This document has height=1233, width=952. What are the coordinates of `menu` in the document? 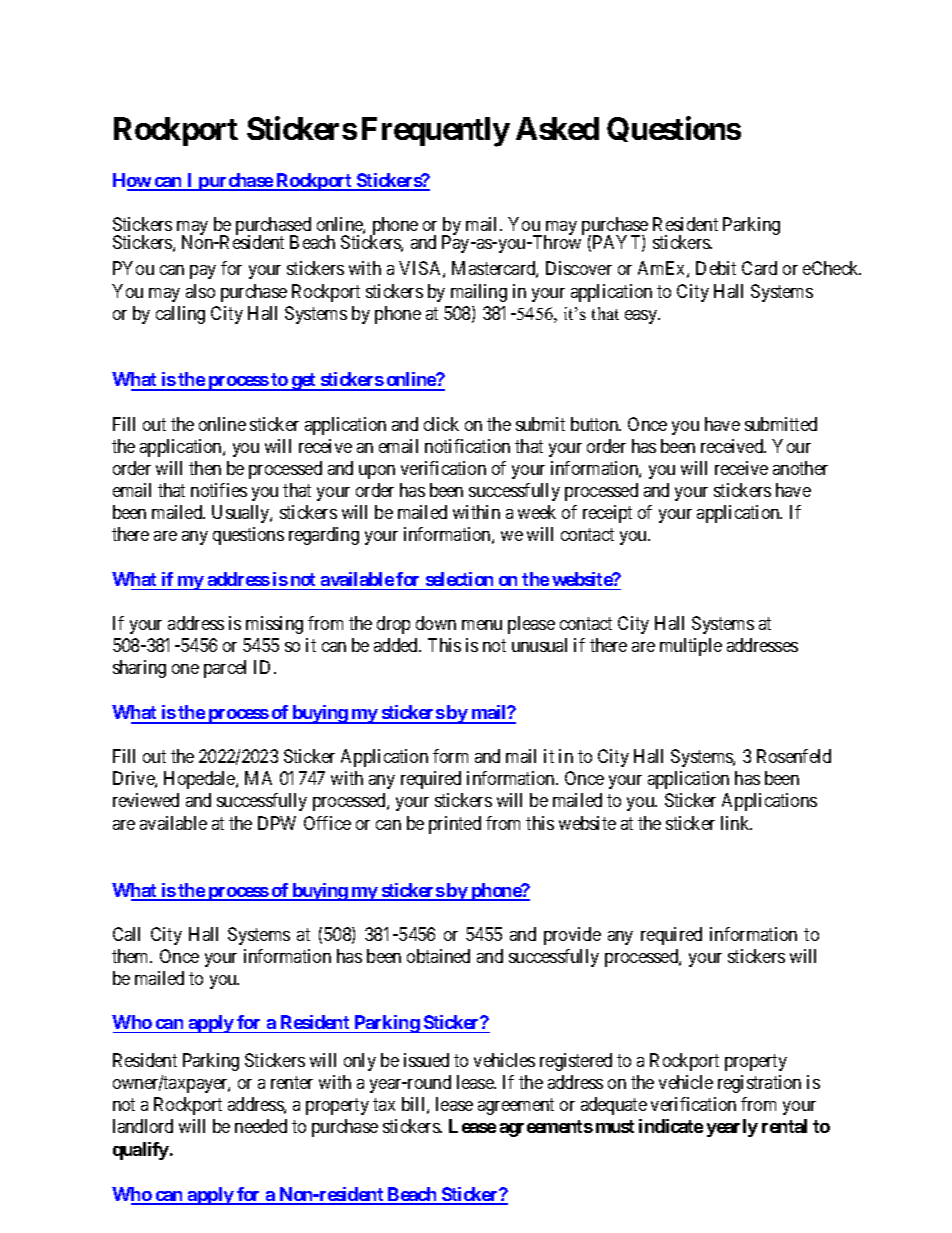 It's located at (482, 625).
